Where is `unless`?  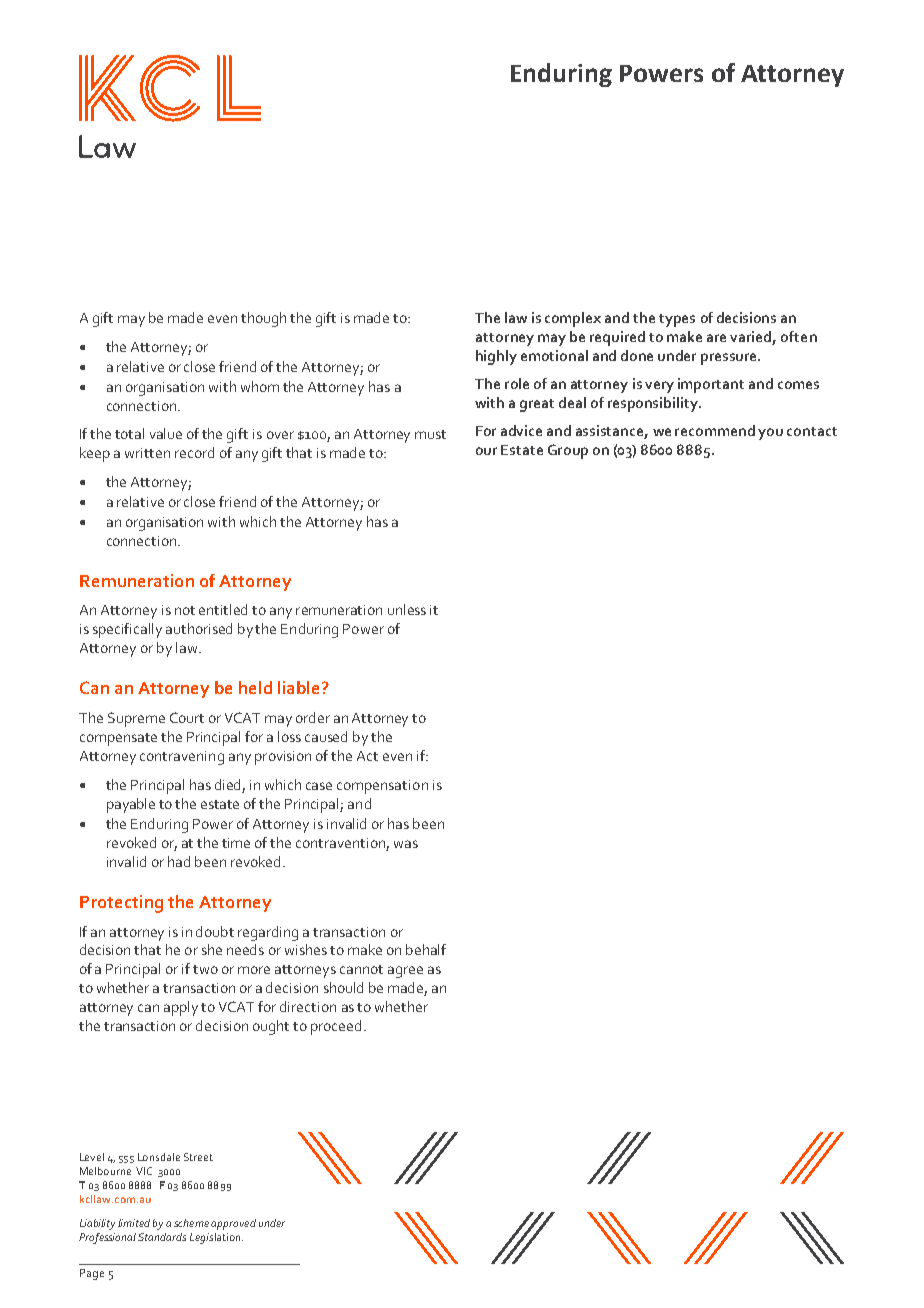 unless is located at coordinates (407, 609).
